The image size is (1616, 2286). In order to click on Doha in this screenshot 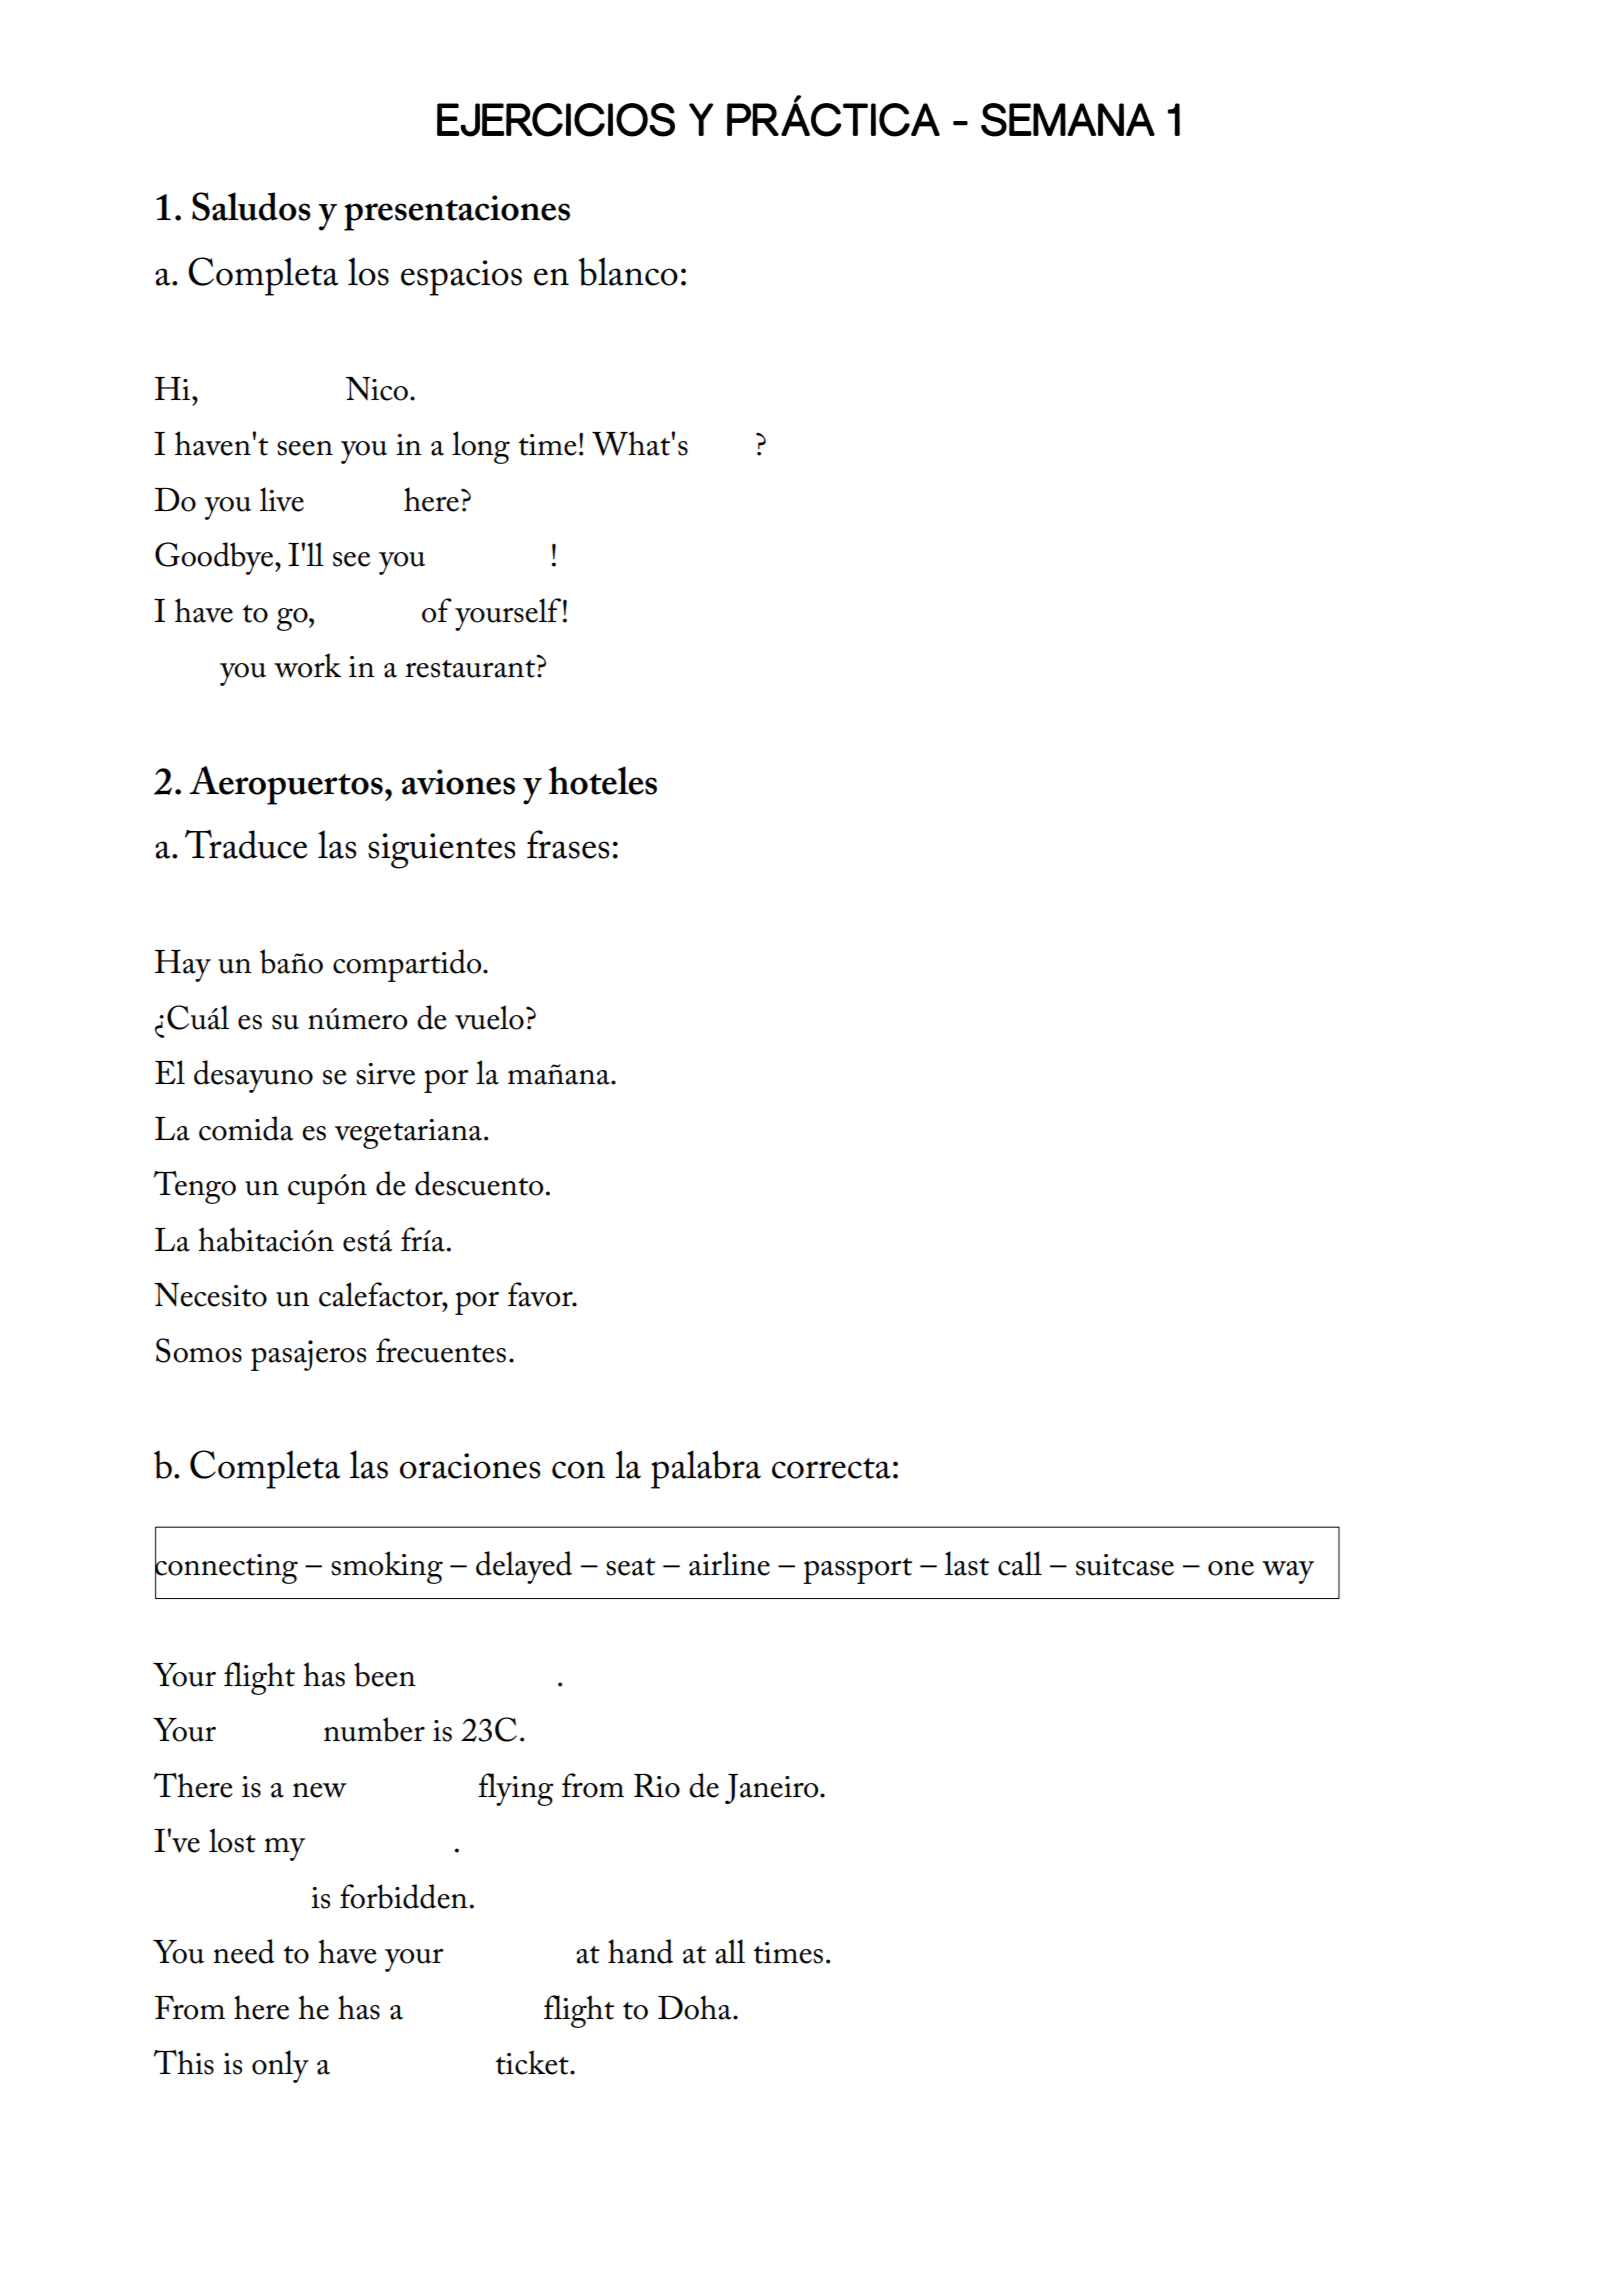, I will do `click(696, 2007)`.
